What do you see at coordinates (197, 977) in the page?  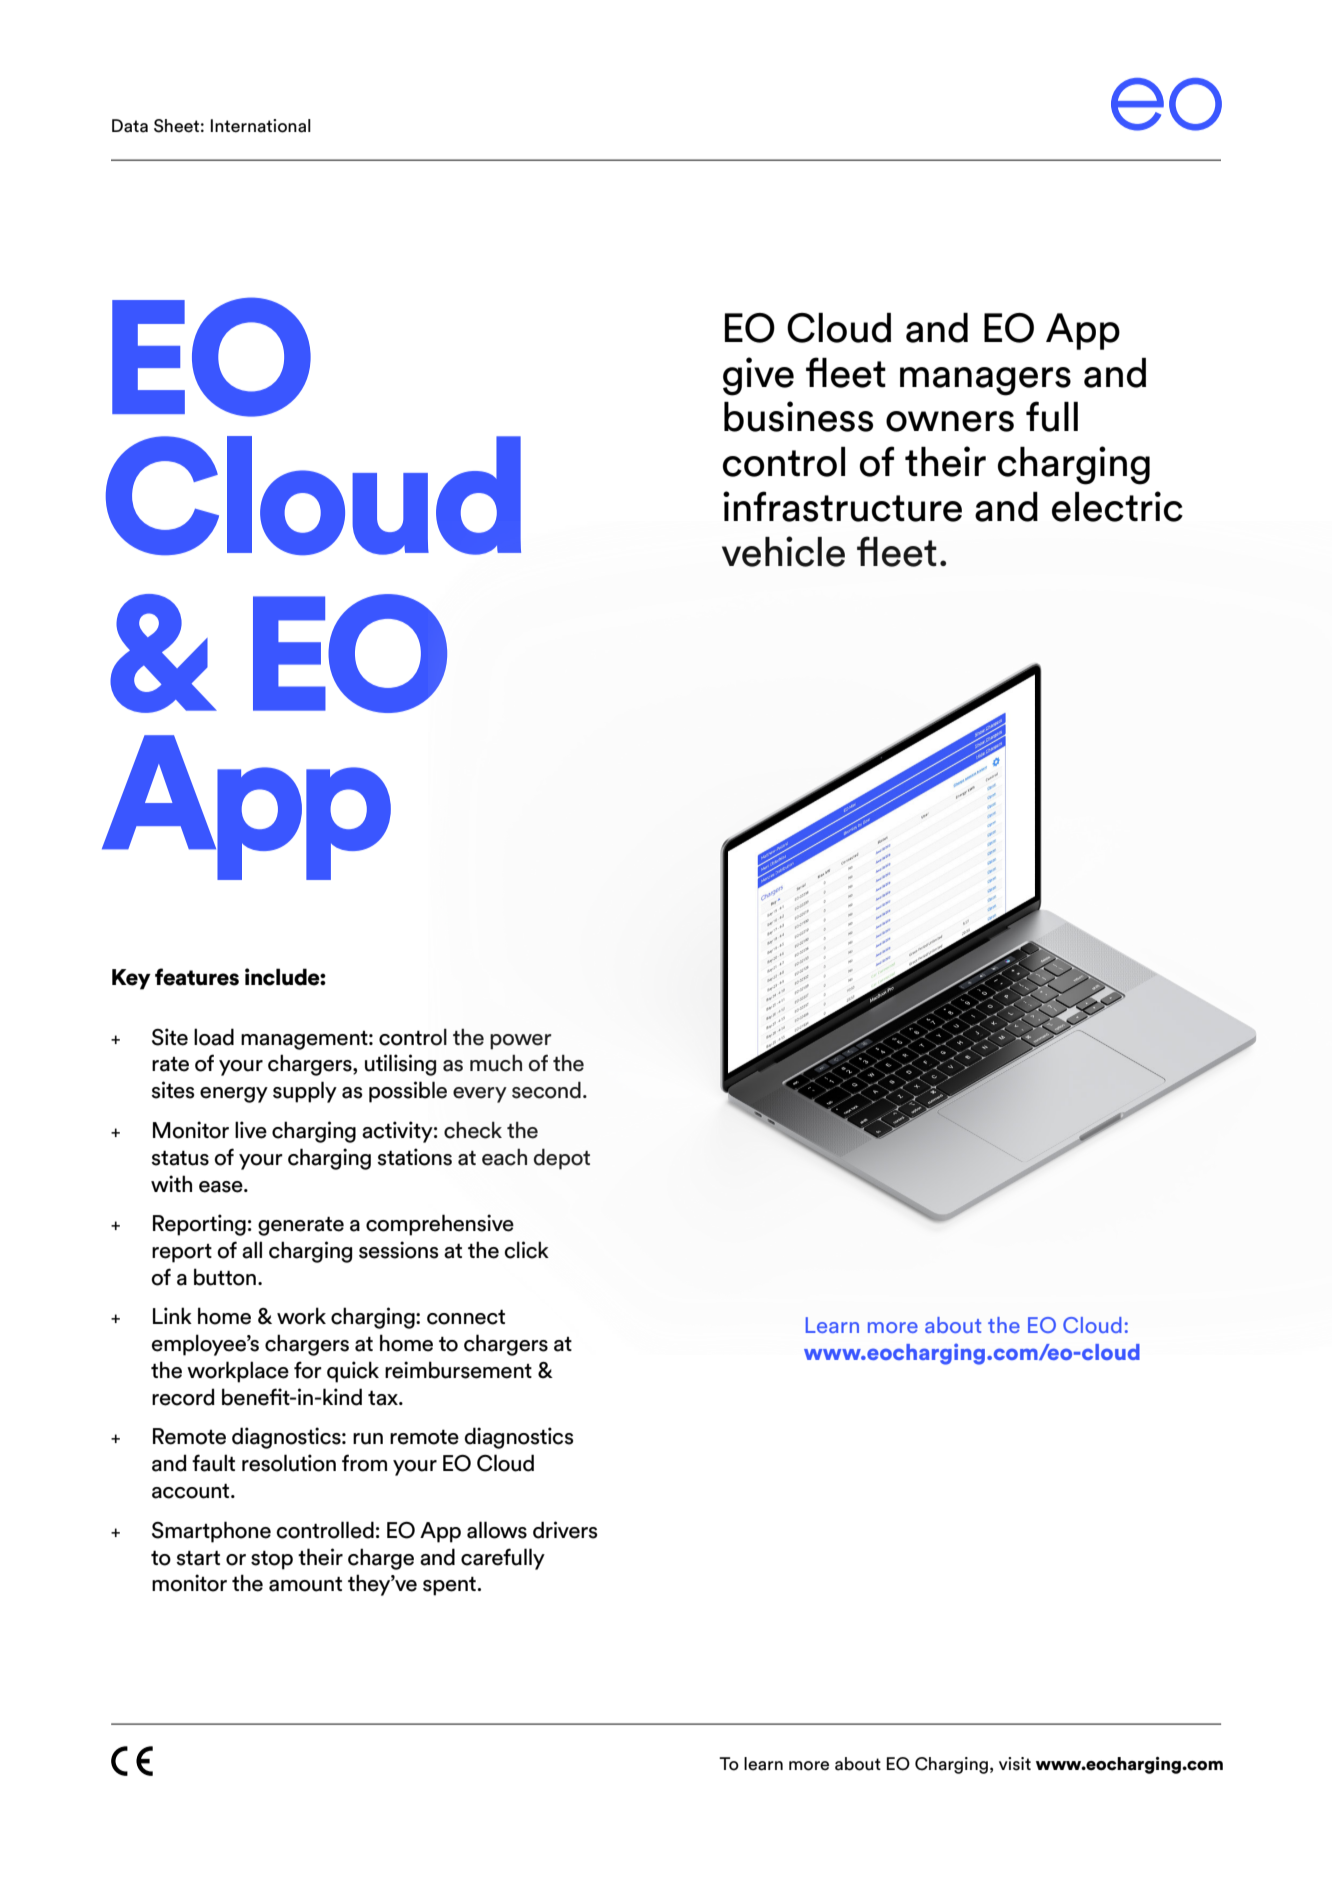 I see `features` at bounding box center [197, 977].
